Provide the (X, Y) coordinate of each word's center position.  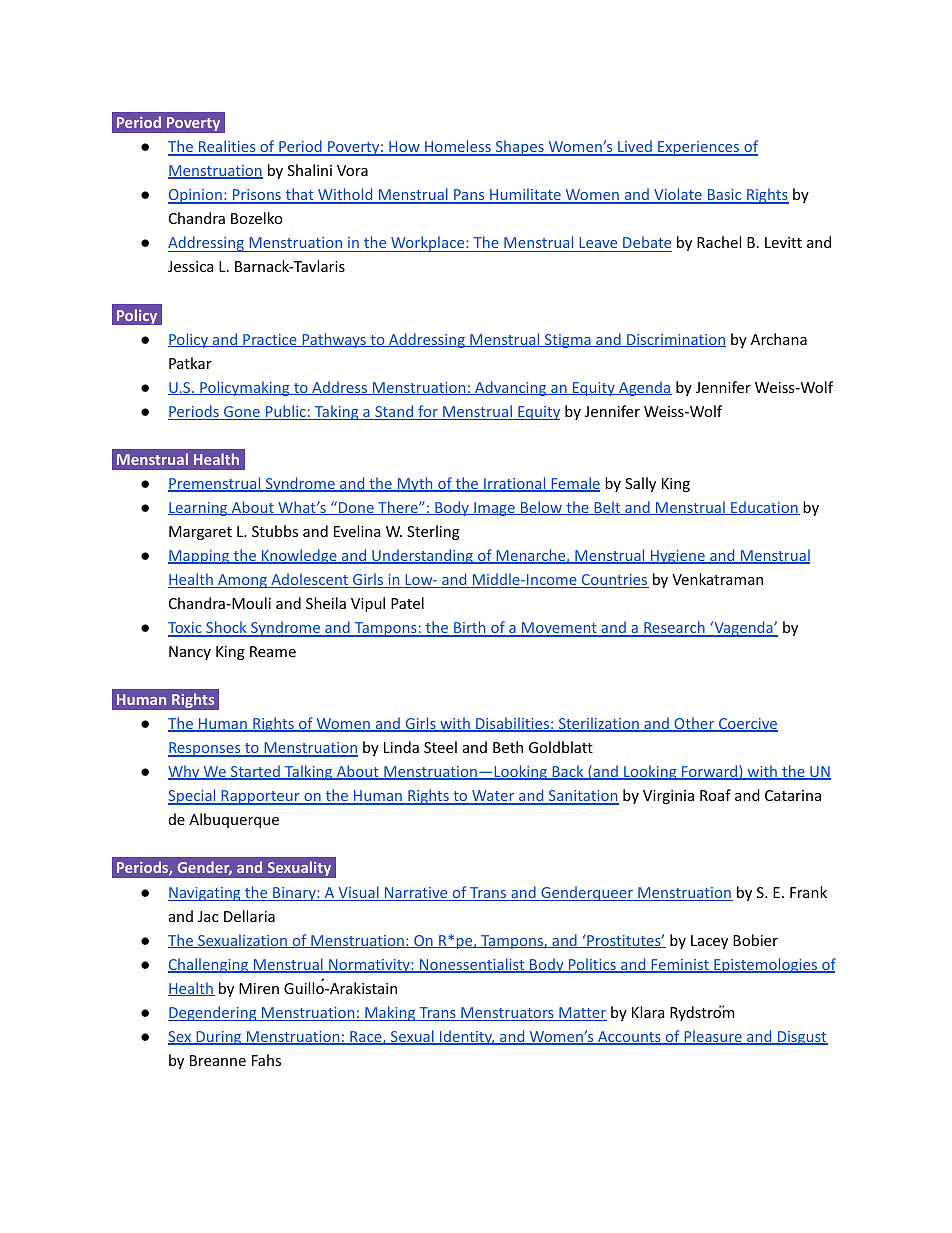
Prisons (257, 196)
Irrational (515, 484)
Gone (242, 413)
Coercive (747, 725)
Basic (725, 196)
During (219, 1038)
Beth (508, 747)
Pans (469, 196)
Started (255, 772)
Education (764, 508)
